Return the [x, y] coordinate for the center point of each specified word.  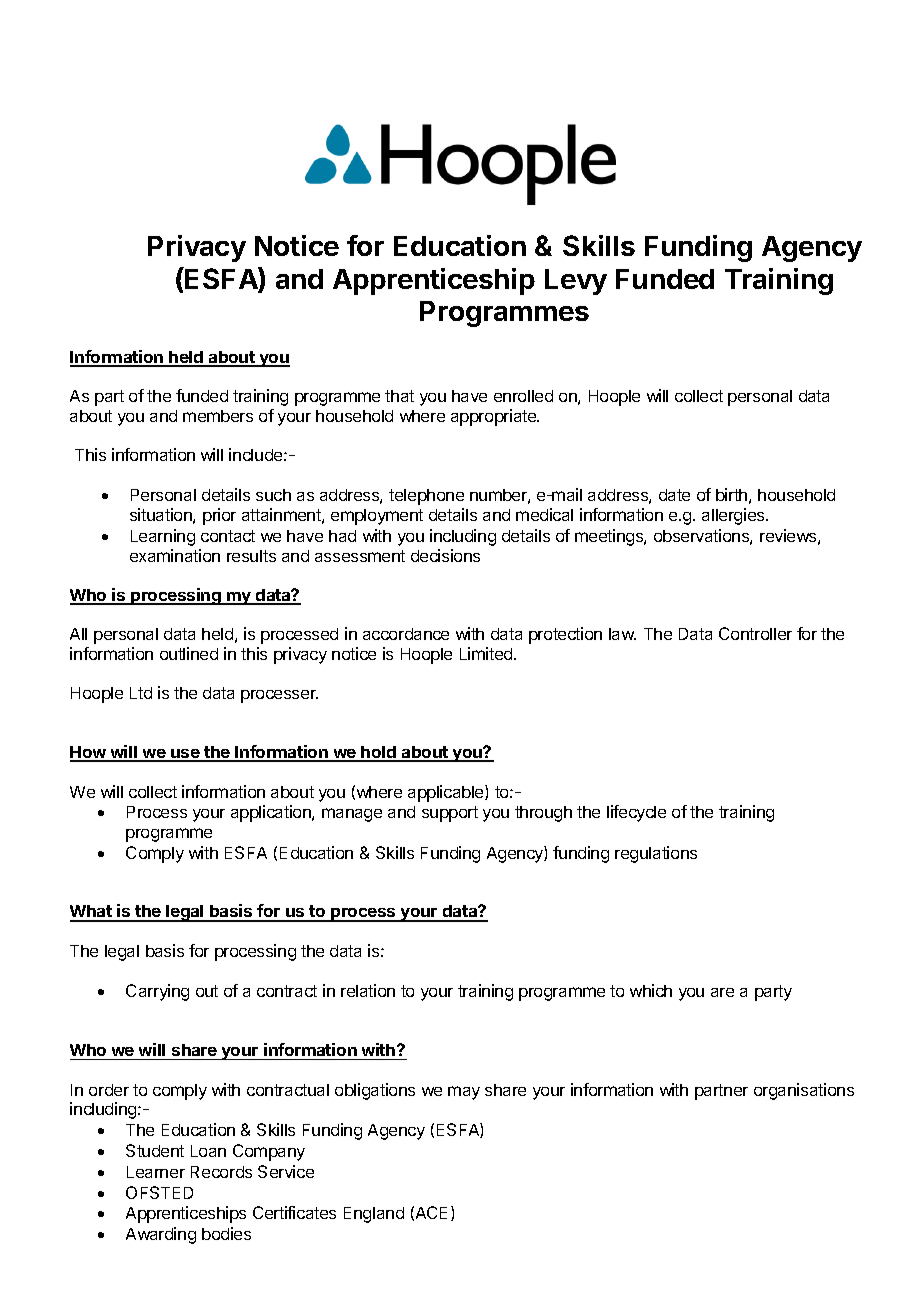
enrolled [523, 396]
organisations [804, 1091]
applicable [447, 793]
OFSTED [159, 1192]
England [374, 1215]
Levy [576, 282]
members [218, 416]
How [89, 753]
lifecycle [636, 813]
